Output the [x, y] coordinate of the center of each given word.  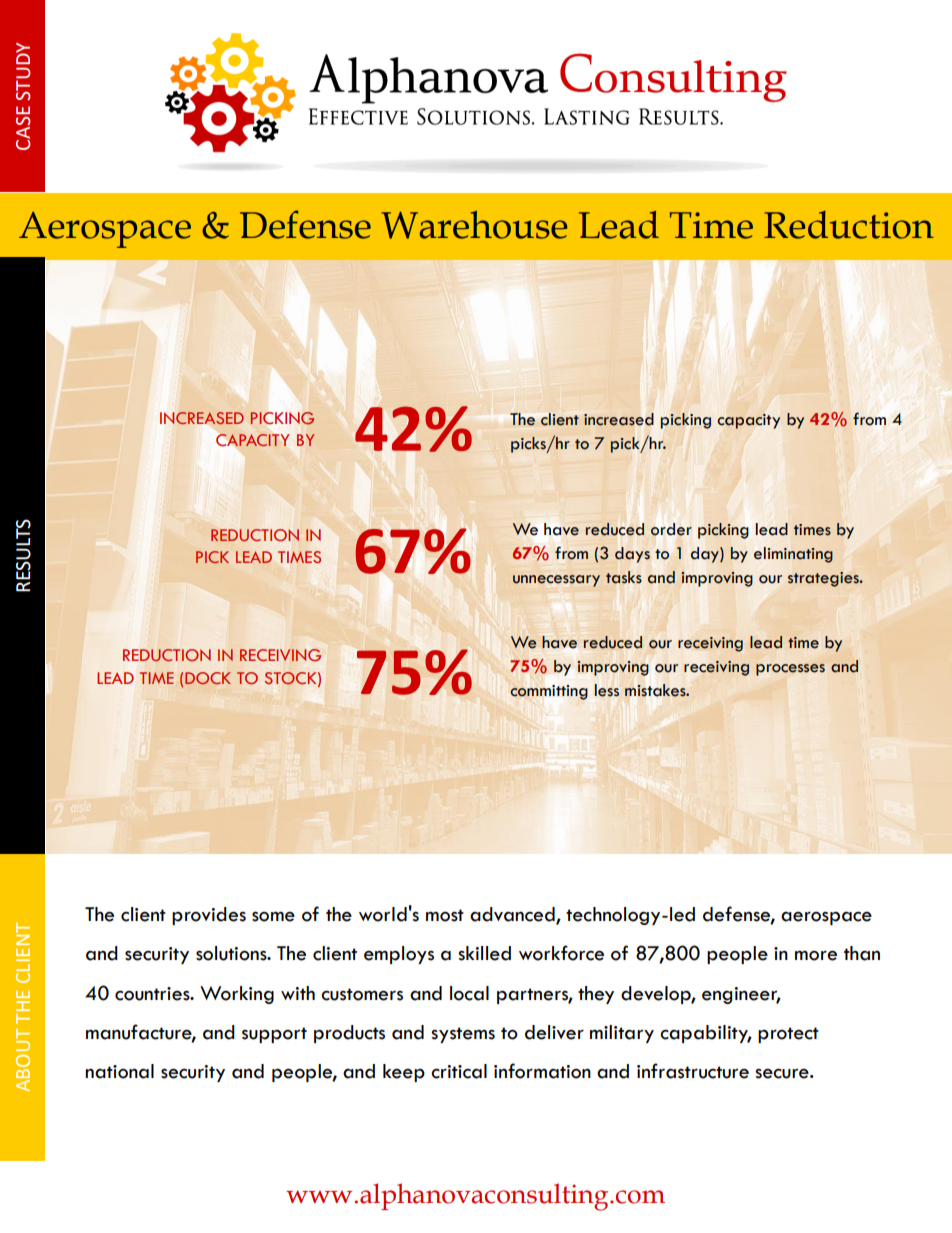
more [816, 955]
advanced [513, 915]
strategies [824, 579]
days [632, 555]
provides [209, 916]
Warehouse [474, 225]
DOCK [208, 678]
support [274, 1035]
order [671, 529]
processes [790, 670]
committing [549, 692]
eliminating [793, 555]
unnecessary [556, 581]
